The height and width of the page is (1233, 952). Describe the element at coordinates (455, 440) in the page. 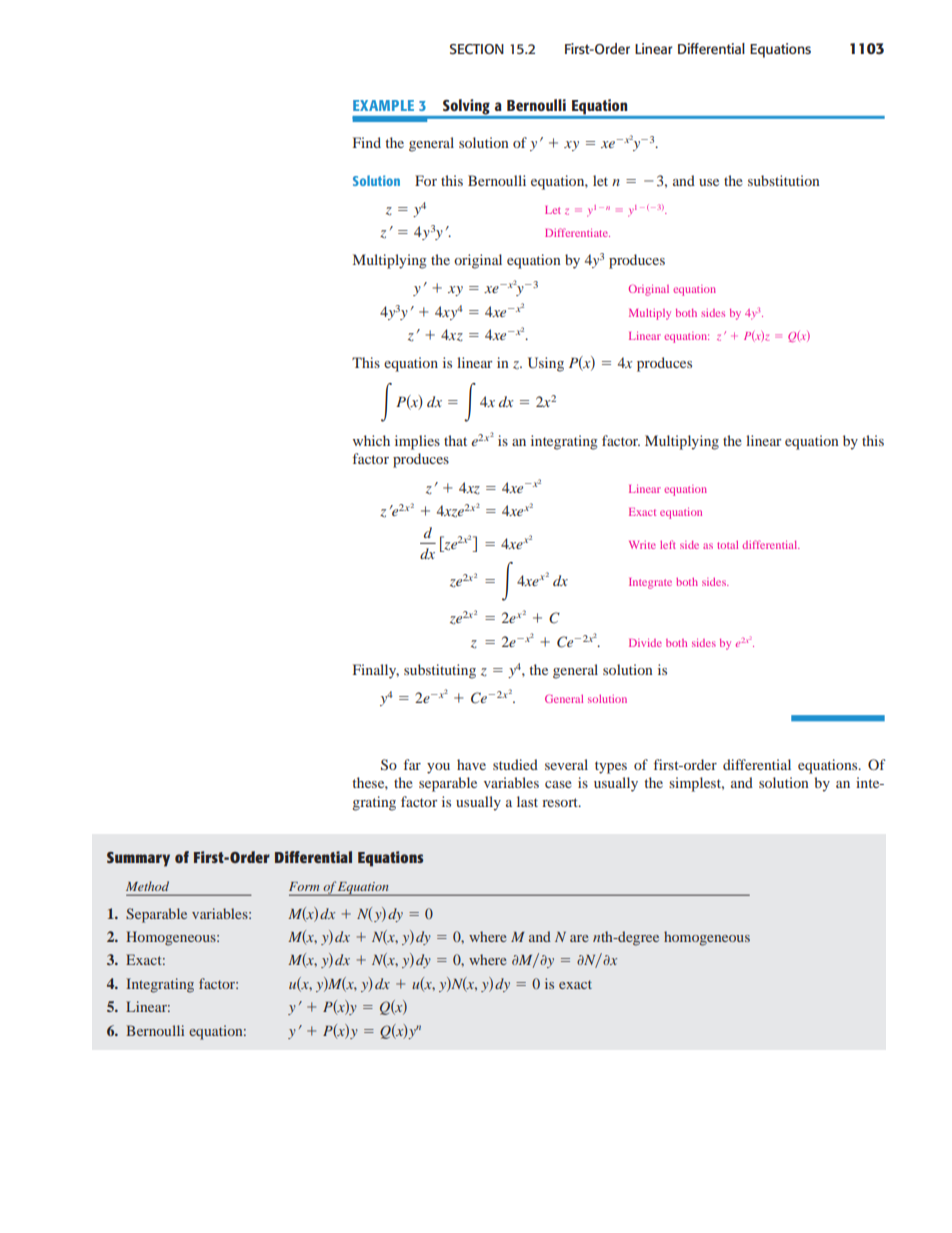

I see `that` at that location.
